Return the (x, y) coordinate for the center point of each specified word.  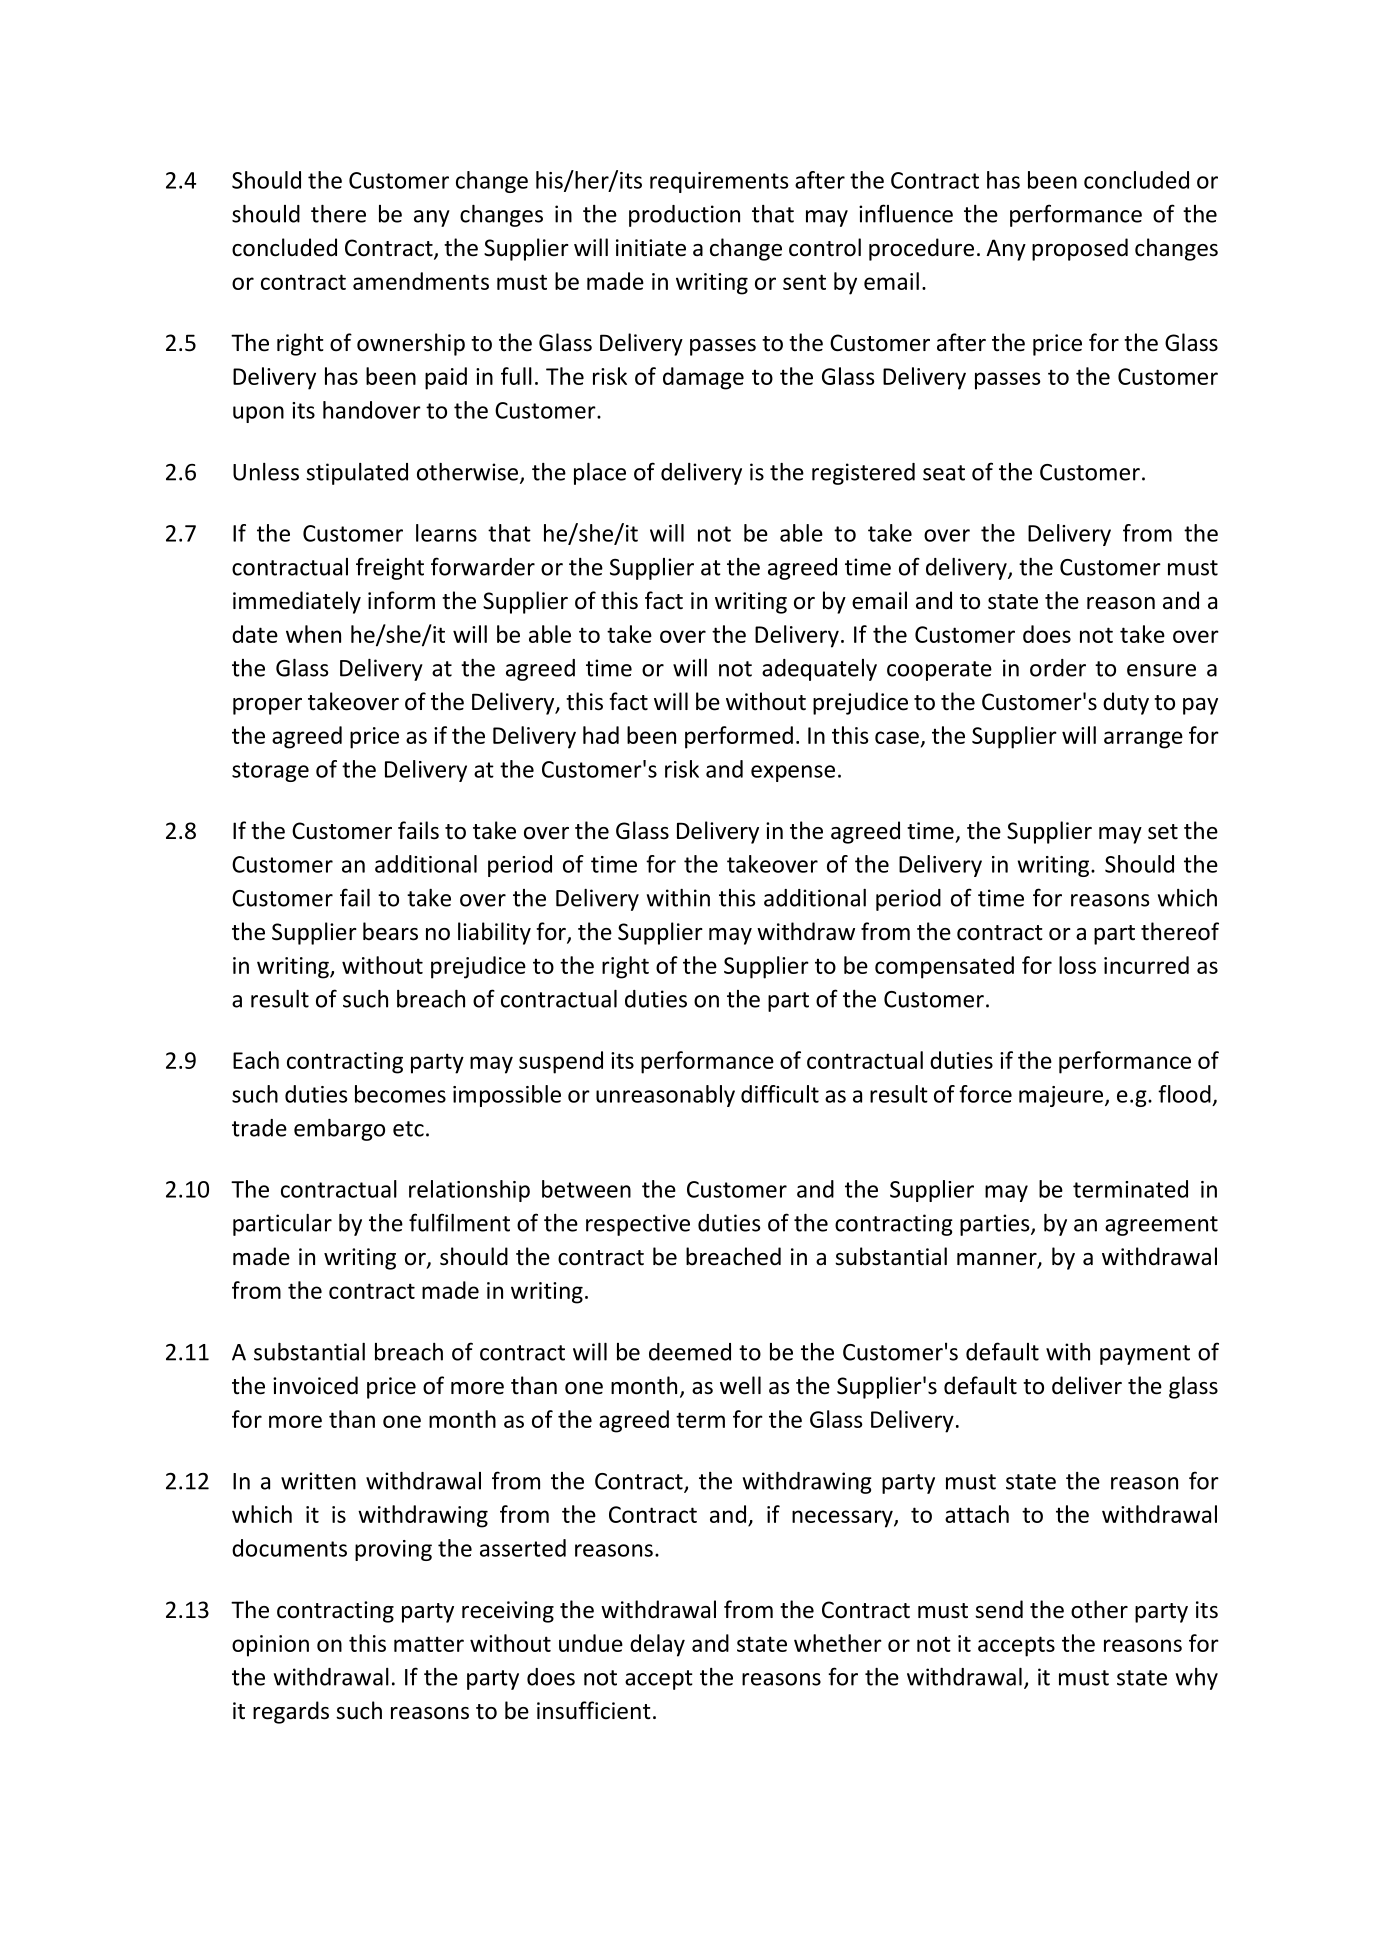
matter (429, 1644)
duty (1126, 703)
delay (657, 1645)
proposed (1080, 249)
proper (267, 706)
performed (739, 737)
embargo (339, 1130)
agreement (1161, 1226)
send (999, 1609)
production (684, 216)
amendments (421, 281)
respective (638, 1225)
